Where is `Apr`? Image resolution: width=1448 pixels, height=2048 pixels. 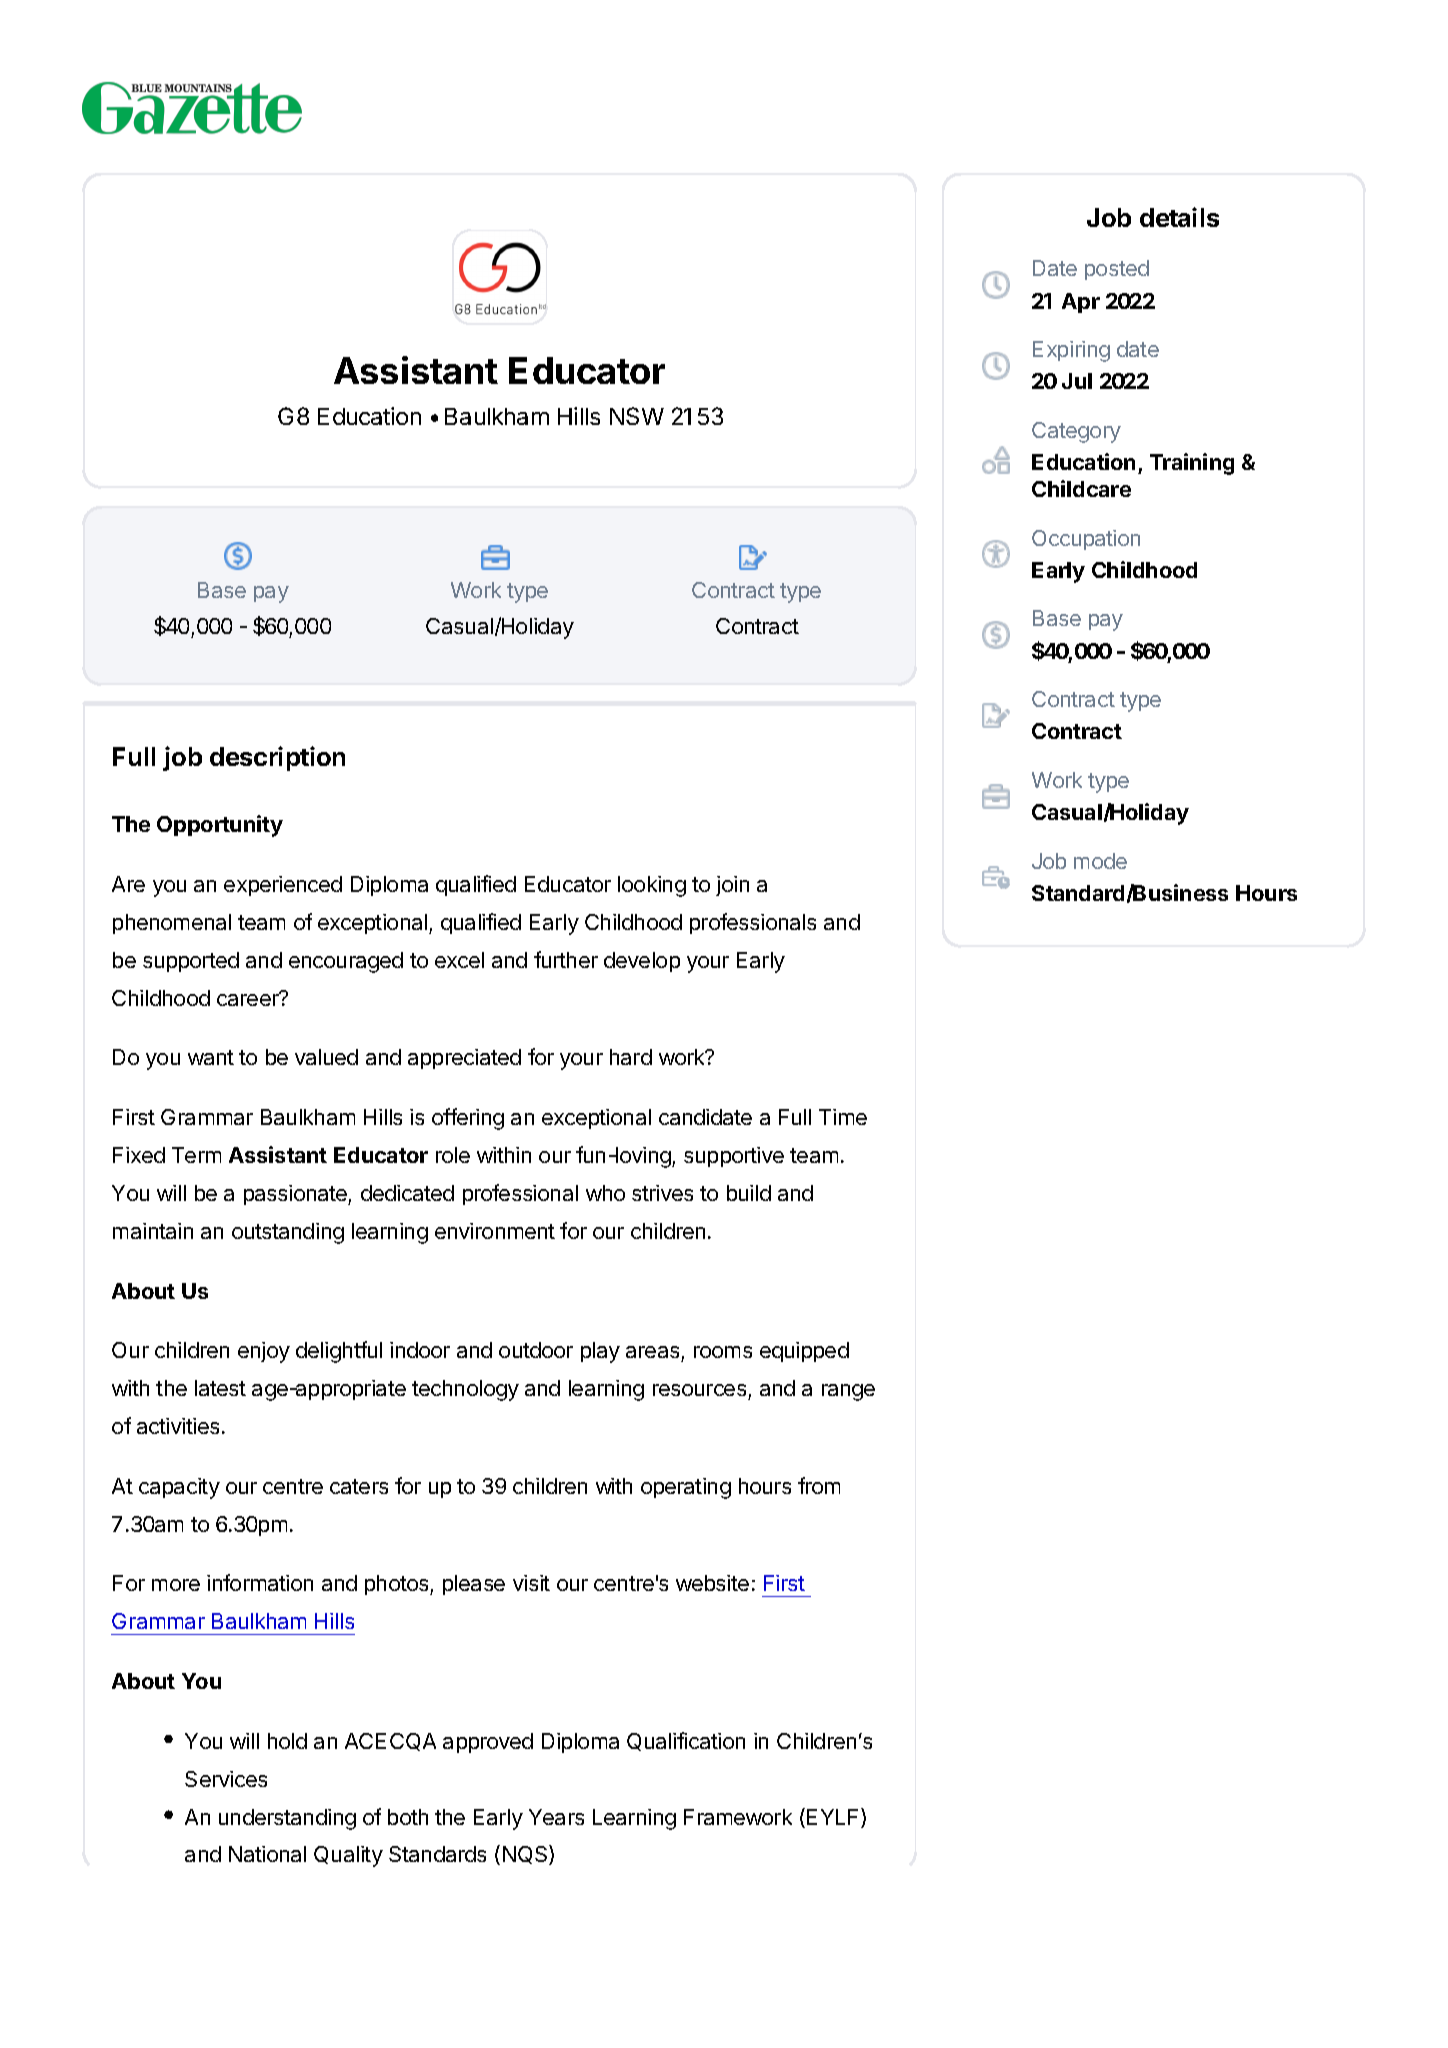
Apr is located at coordinates (1081, 303).
